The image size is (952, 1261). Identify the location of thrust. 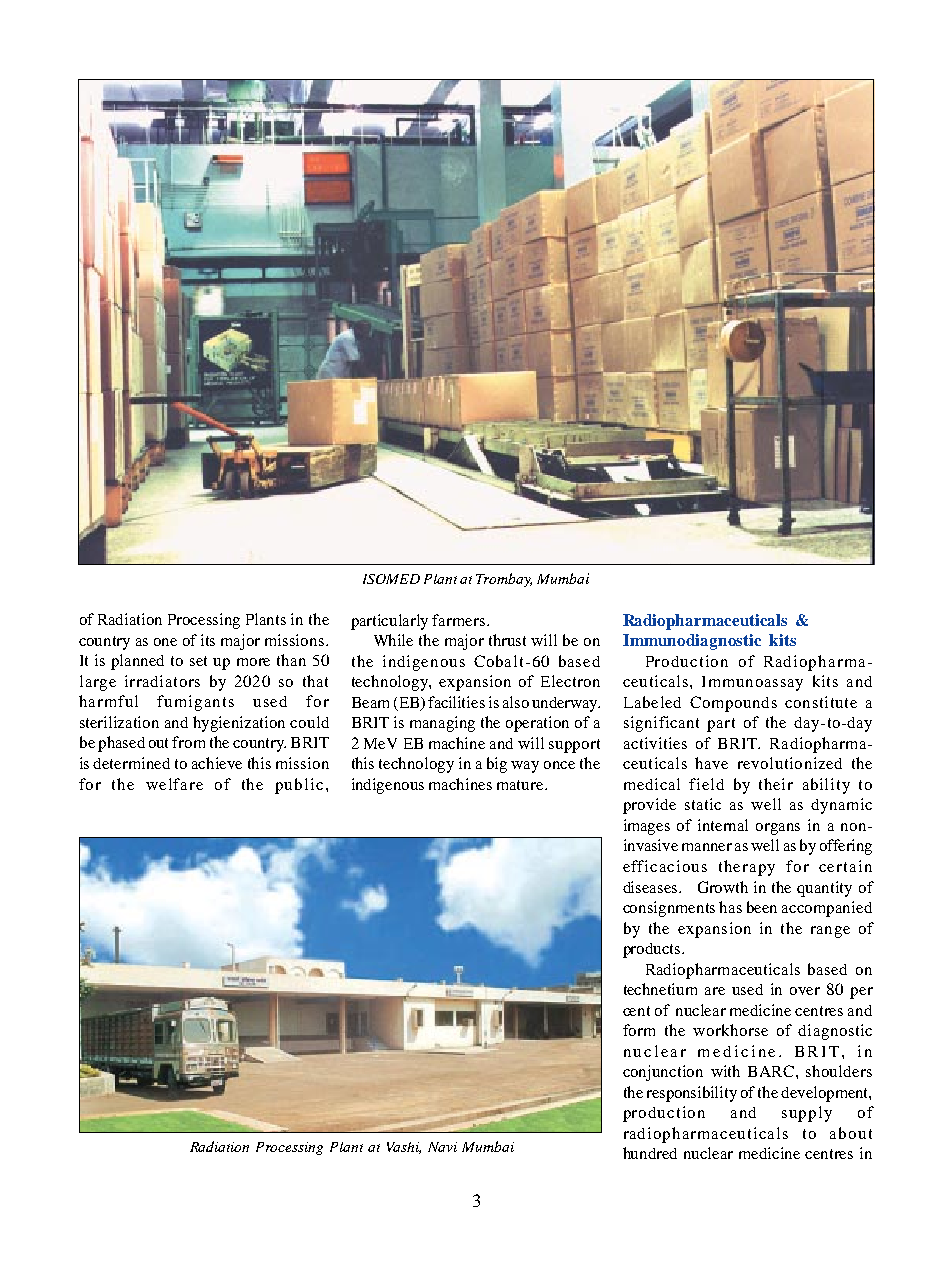
(507, 640).
